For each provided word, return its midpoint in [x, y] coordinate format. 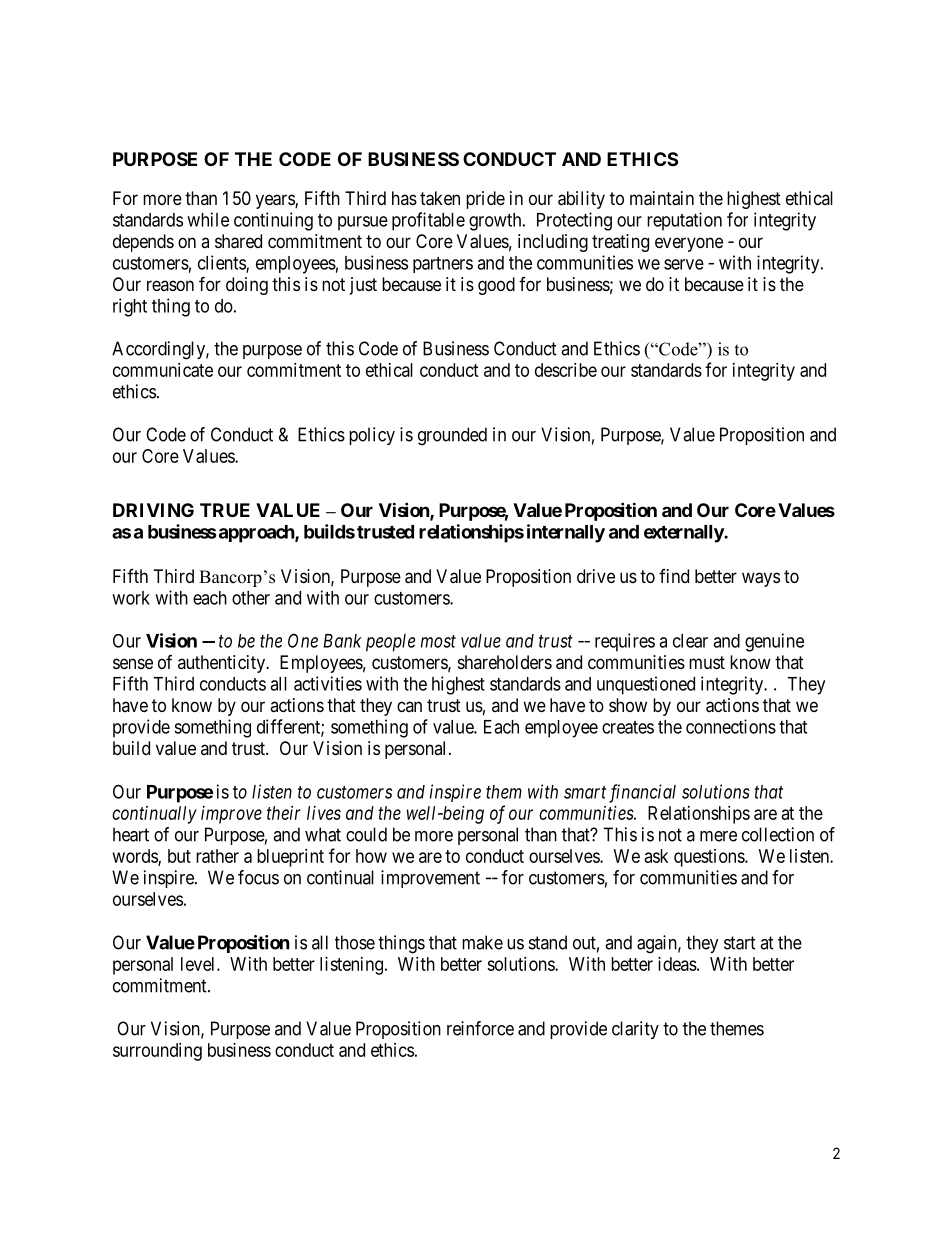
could [366, 834]
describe [566, 370]
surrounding [157, 1052]
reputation [684, 221]
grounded [452, 436]
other [251, 598]
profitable [428, 221]
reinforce [480, 1028]
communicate [163, 370]
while [208, 219]
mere [718, 836]
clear [690, 641]
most [438, 641]
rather [217, 856]
